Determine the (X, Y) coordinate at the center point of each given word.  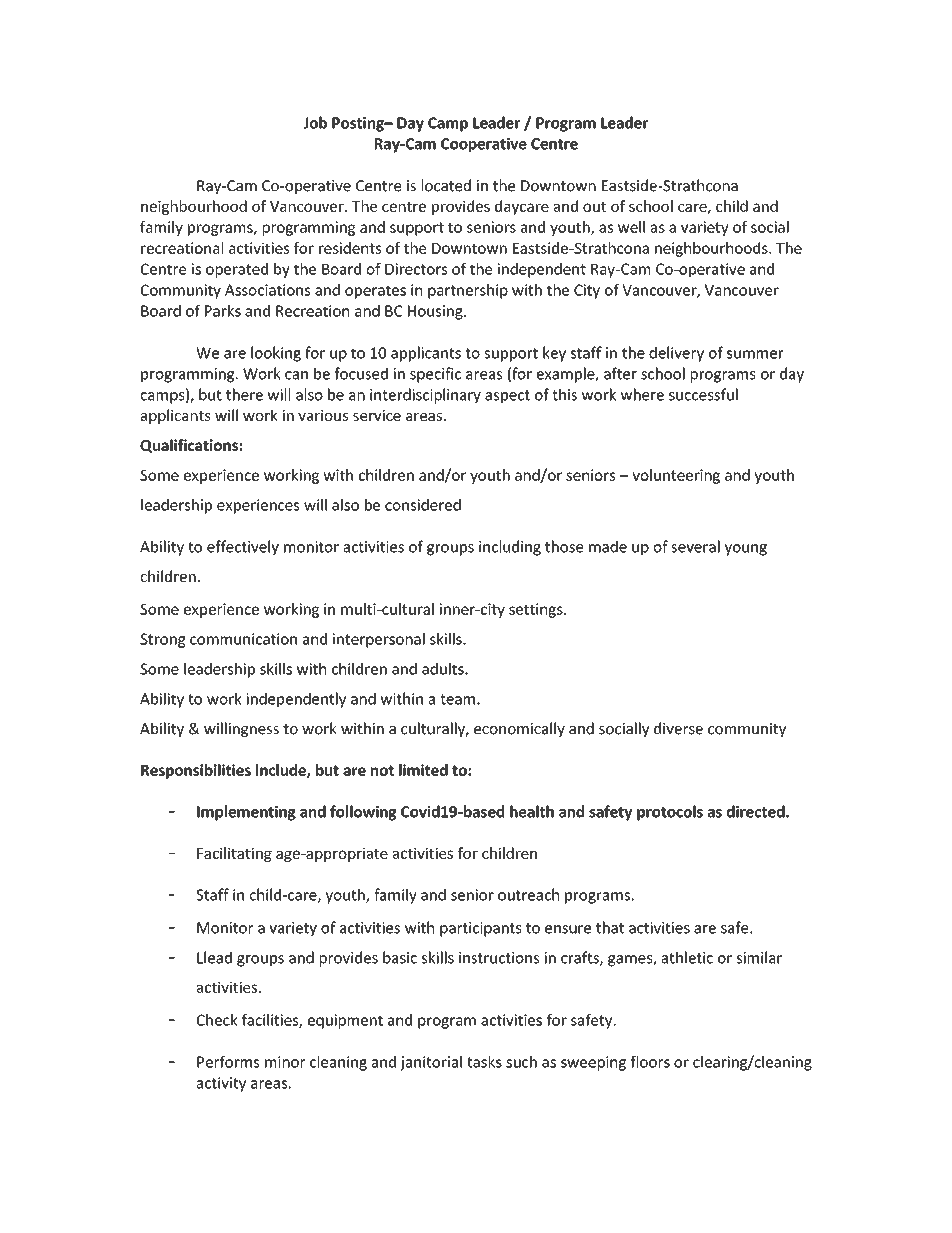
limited (423, 770)
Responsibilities (196, 771)
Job (315, 122)
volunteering (676, 476)
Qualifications (189, 446)
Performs (228, 1062)
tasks (484, 1062)
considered (423, 505)
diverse (678, 728)
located (446, 185)
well (631, 227)
